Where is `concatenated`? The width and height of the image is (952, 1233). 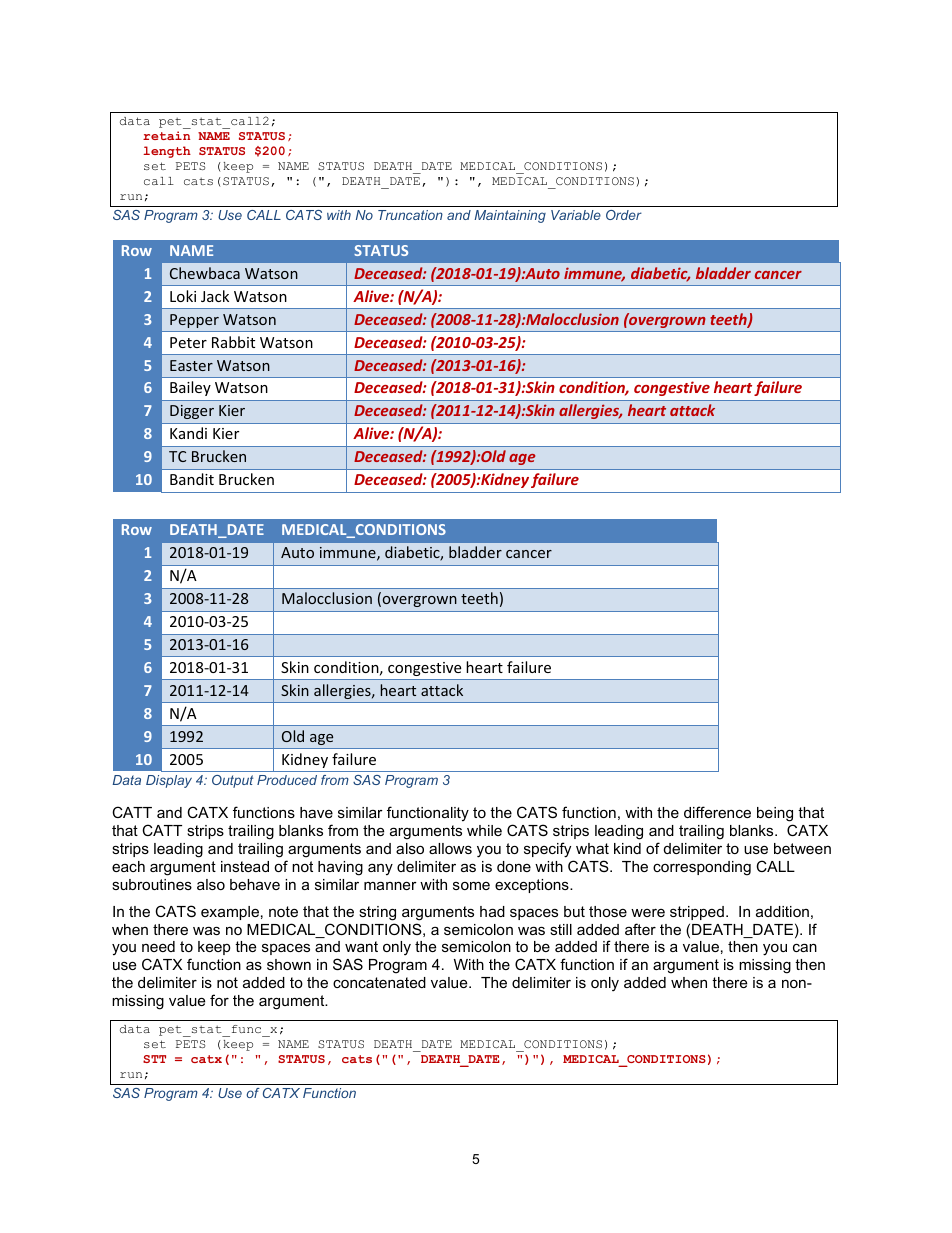 concatenated is located at coordinates (379, 982).
